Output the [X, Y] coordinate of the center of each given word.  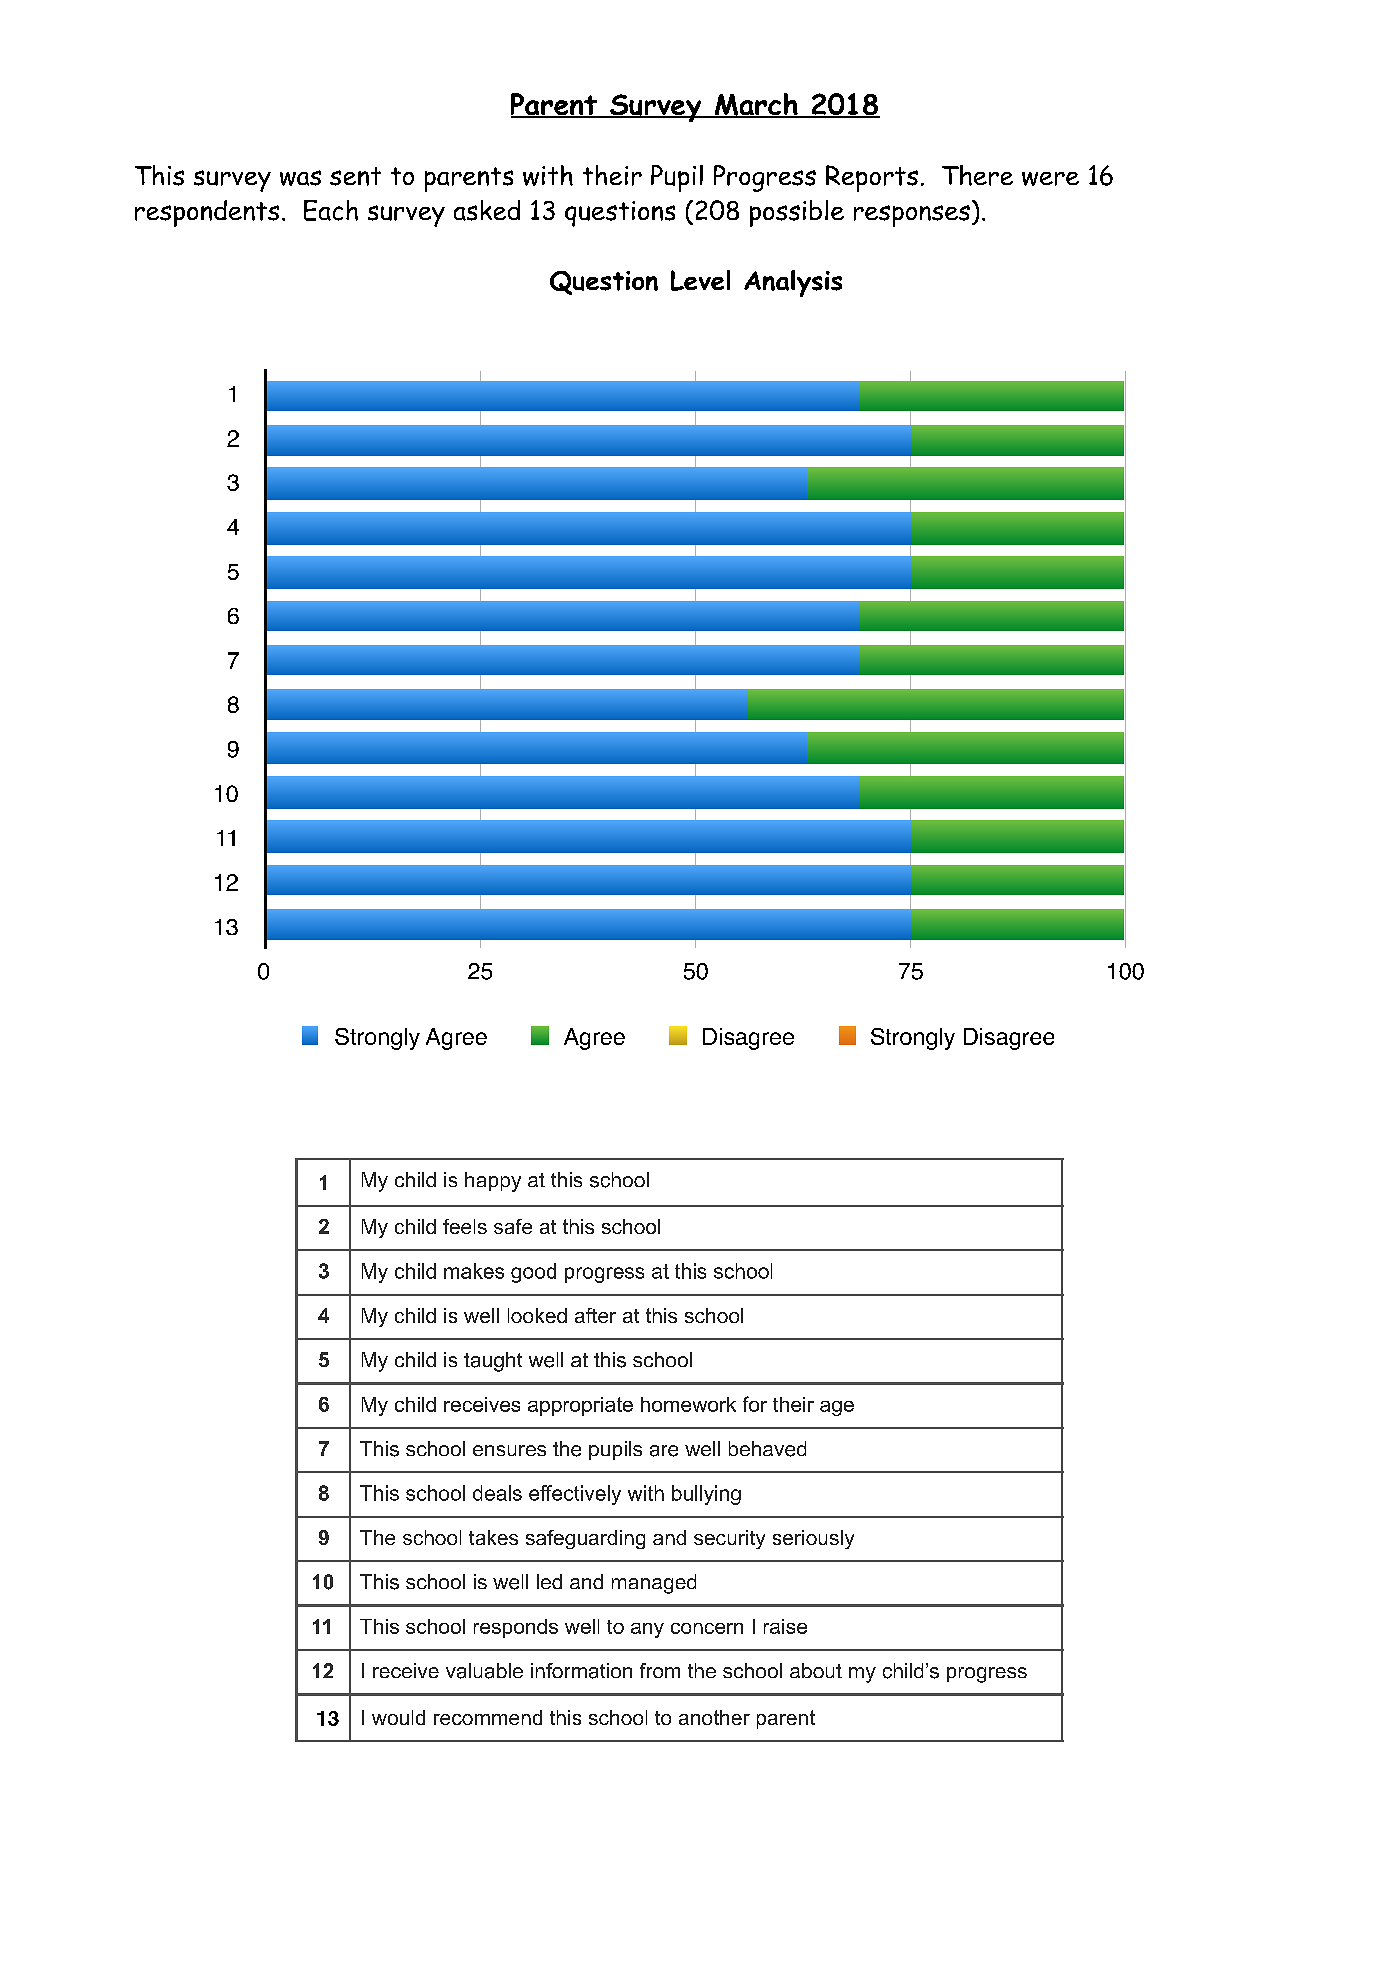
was [300, 178]
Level [700, 280]
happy [493, 1182]
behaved [767, 1449]
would [398, 1717]
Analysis [793, 283]
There [977, 175]
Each [331, 210]
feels [465, 1226]
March [756, 105]
